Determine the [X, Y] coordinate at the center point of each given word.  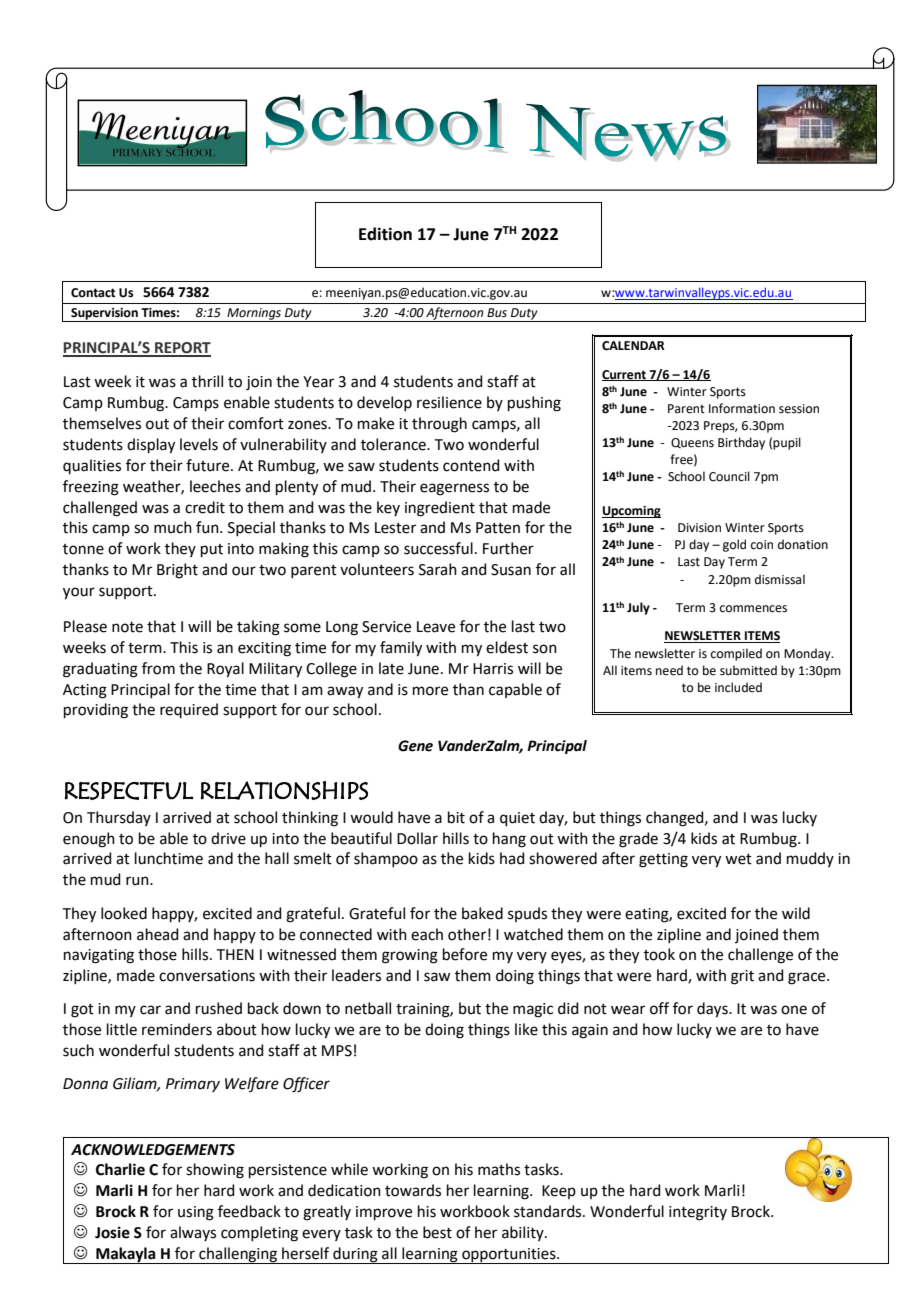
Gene [415, 746]
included [738, 687]
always [193, 1233]
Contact [93, 293]
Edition [385, 234]
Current [625, 375]
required [189, 710]
